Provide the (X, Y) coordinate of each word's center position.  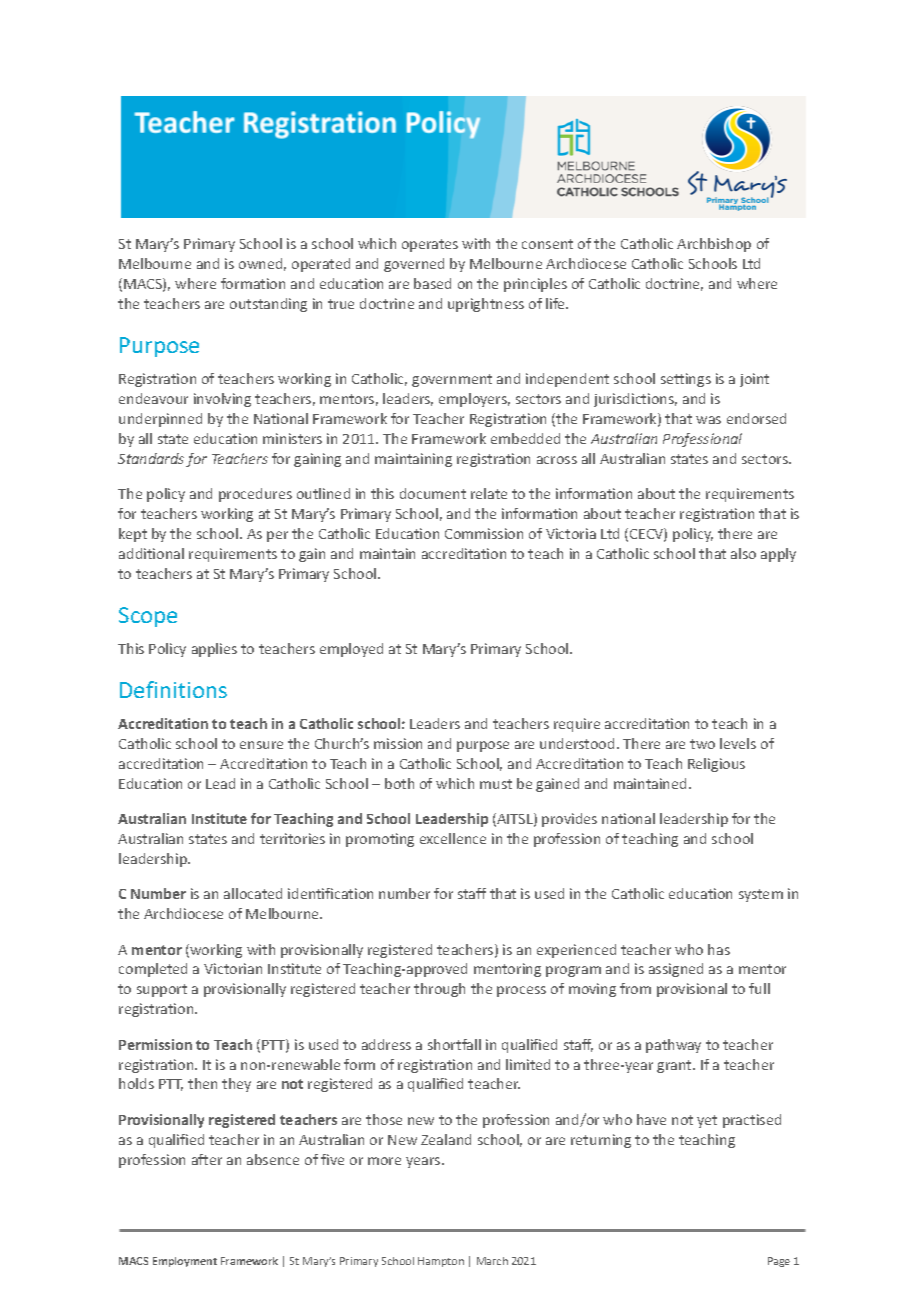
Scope (148, 617)
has (719, 949)
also (743, 553)
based (432, 283)
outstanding (268, 305)
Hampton (441, 1262)
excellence (453, 838)
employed (351, 650)
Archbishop (714, 245)
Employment (185, 1262)
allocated (253, 893)
